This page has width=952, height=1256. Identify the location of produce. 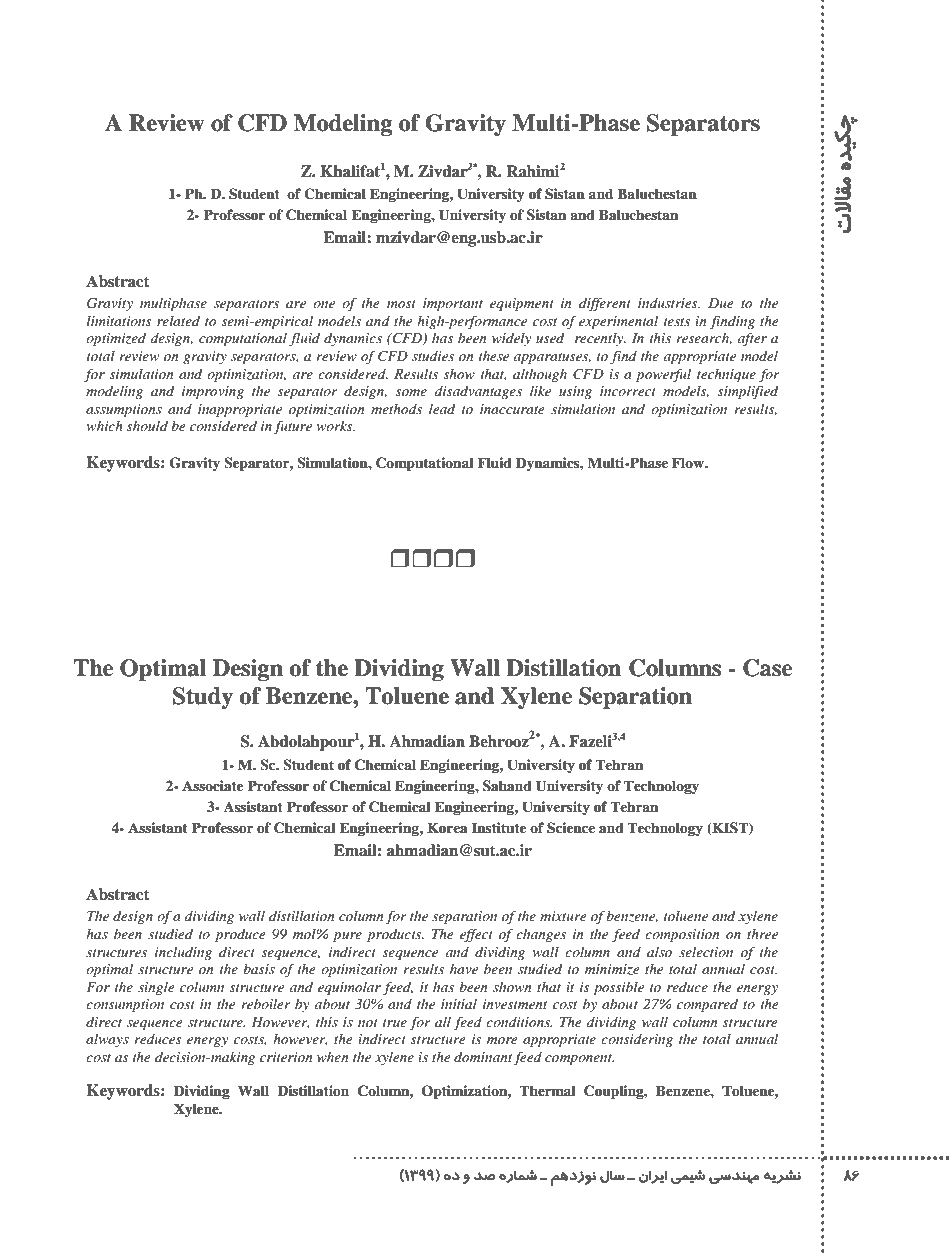
(240, 935).
